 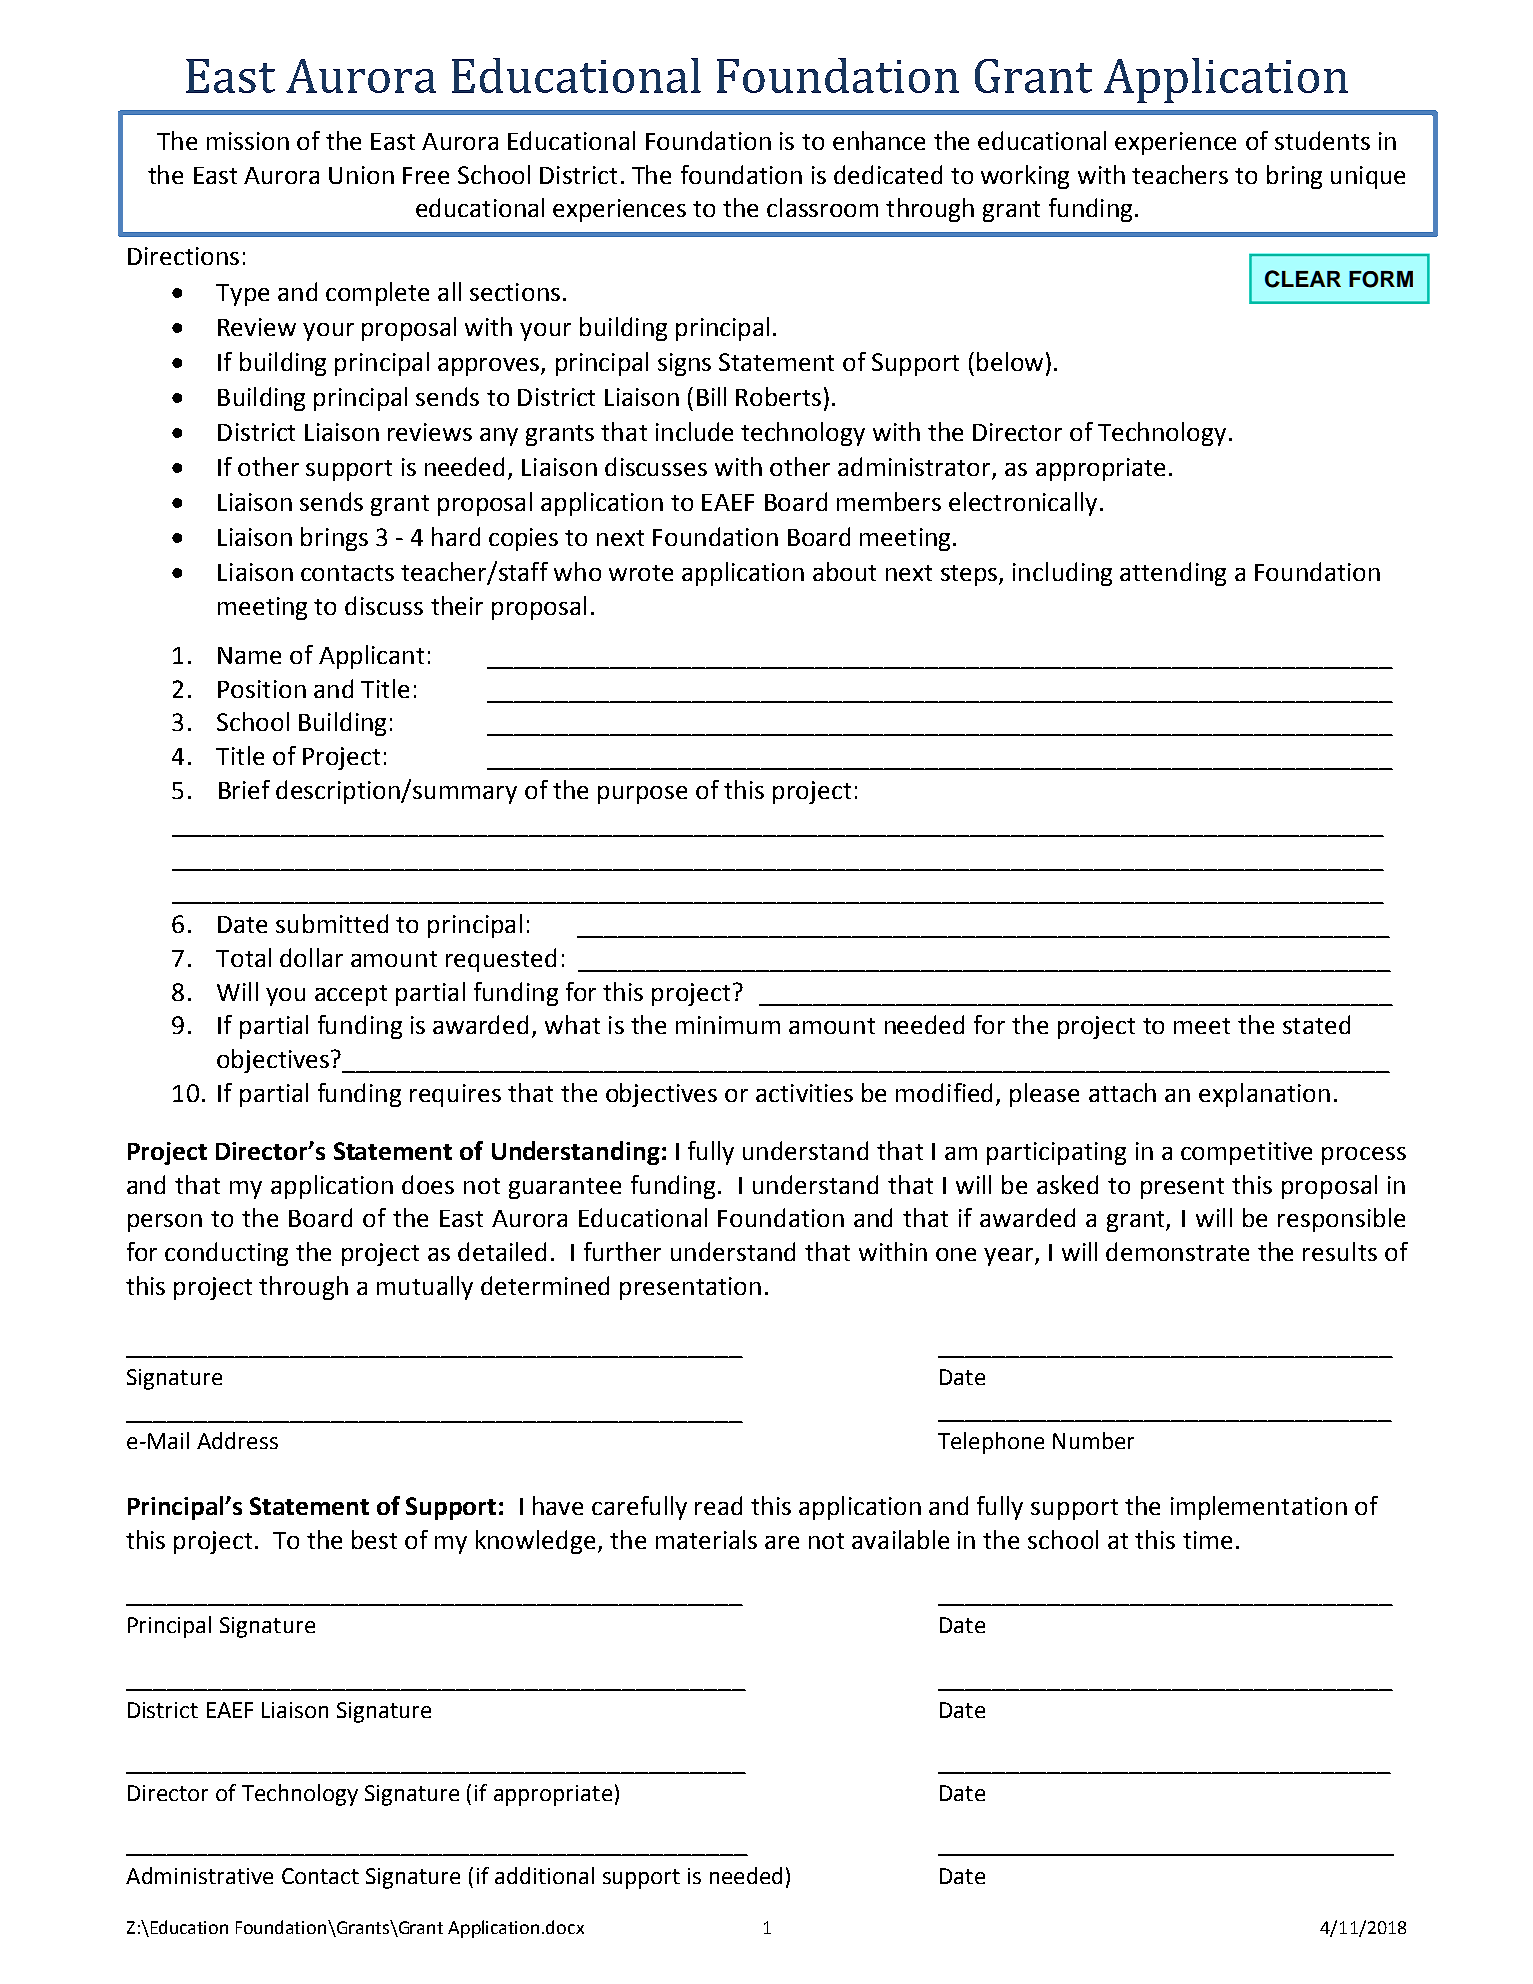 What do you see at coordinates (1322, 140) in the document?
I see `students` at bounding box center [1322, 140].
